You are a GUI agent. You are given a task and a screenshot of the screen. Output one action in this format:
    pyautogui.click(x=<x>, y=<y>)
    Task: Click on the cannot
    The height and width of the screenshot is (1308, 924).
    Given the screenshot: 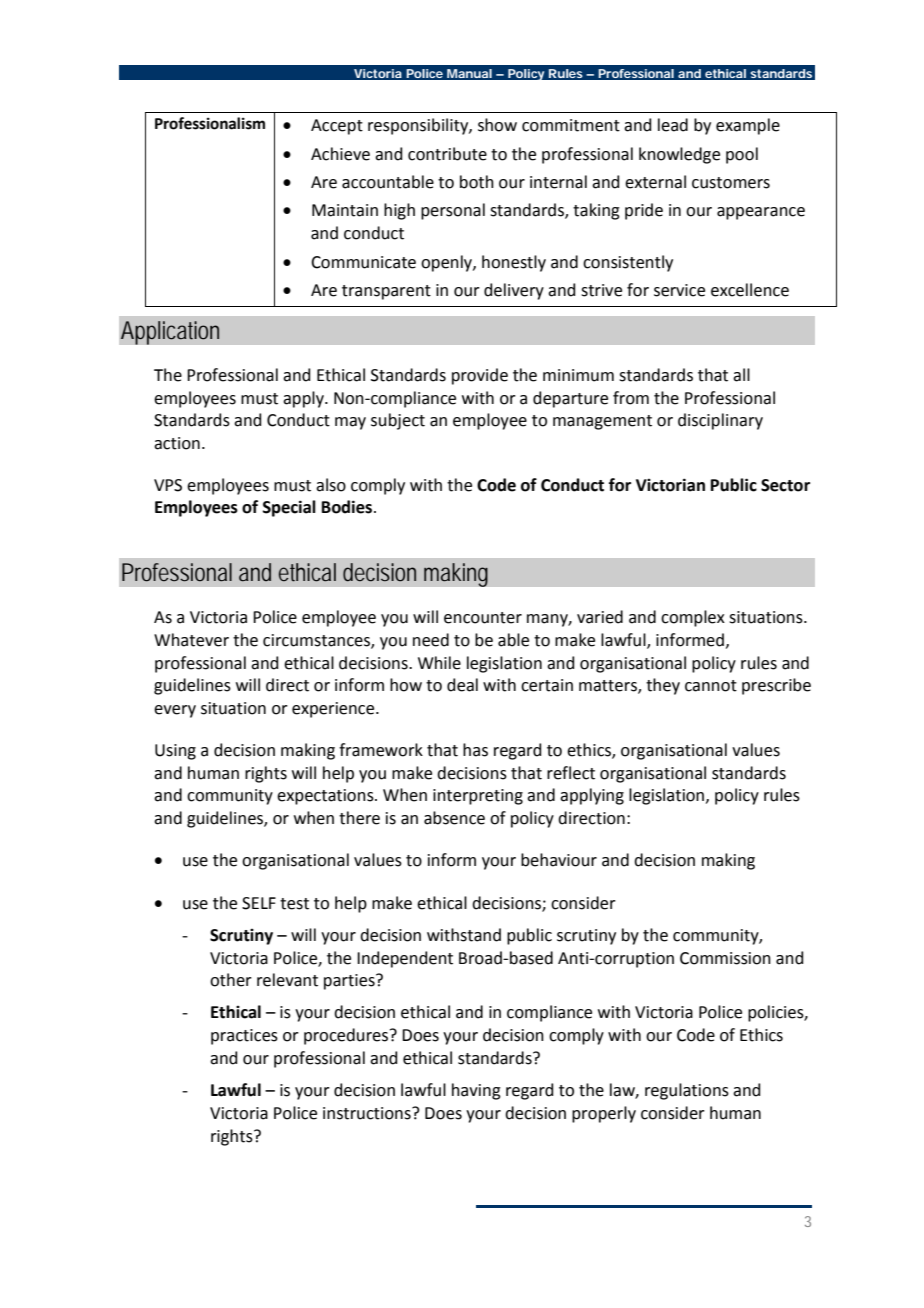 What is the action you would take?
    pyautogui.click(x=711, y=686)
